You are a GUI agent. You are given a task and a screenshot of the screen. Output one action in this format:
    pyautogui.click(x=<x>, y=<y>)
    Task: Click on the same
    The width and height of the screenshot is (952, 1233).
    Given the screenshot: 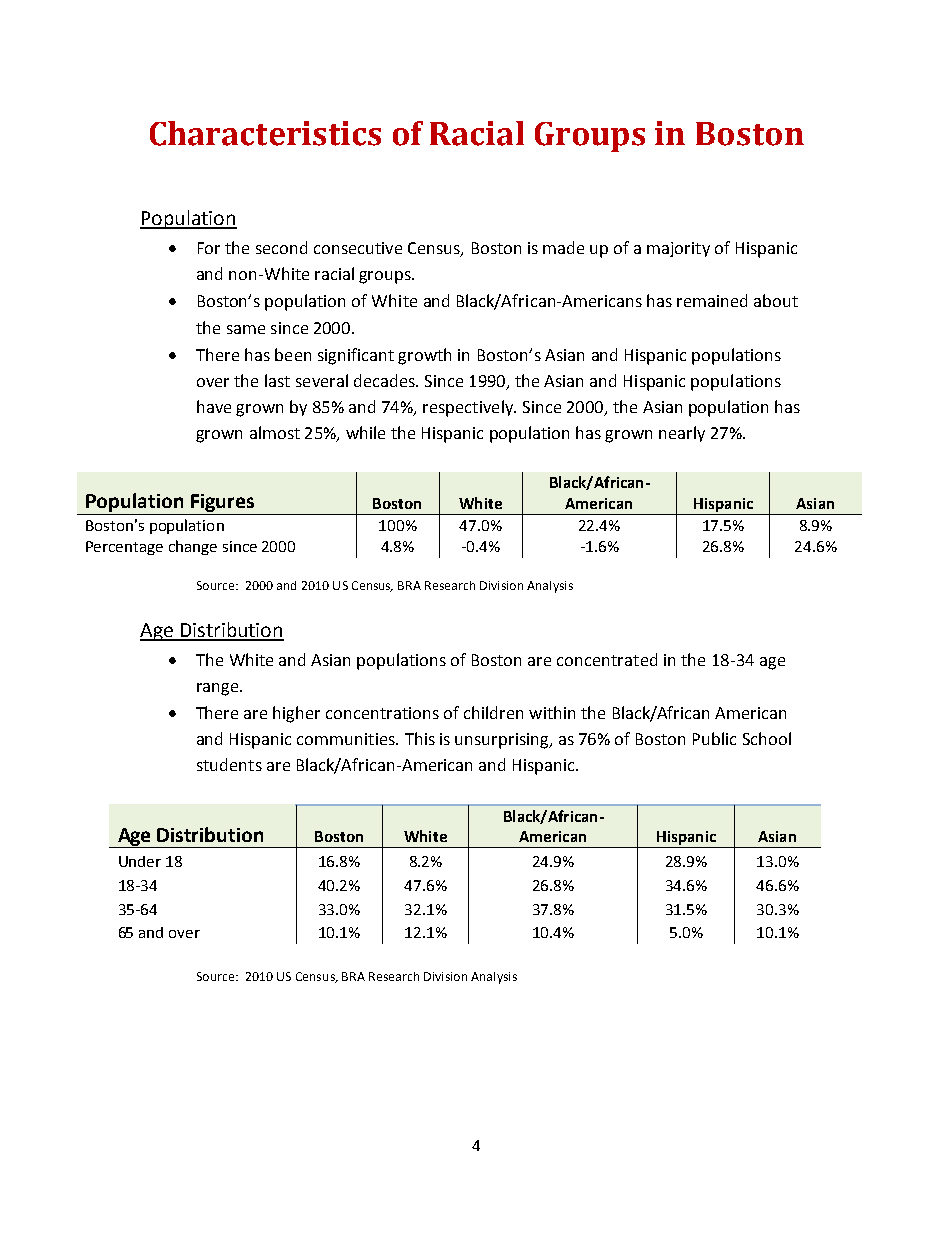 What is the action you would take?
    pyautogui.click(x=246, y=329)
